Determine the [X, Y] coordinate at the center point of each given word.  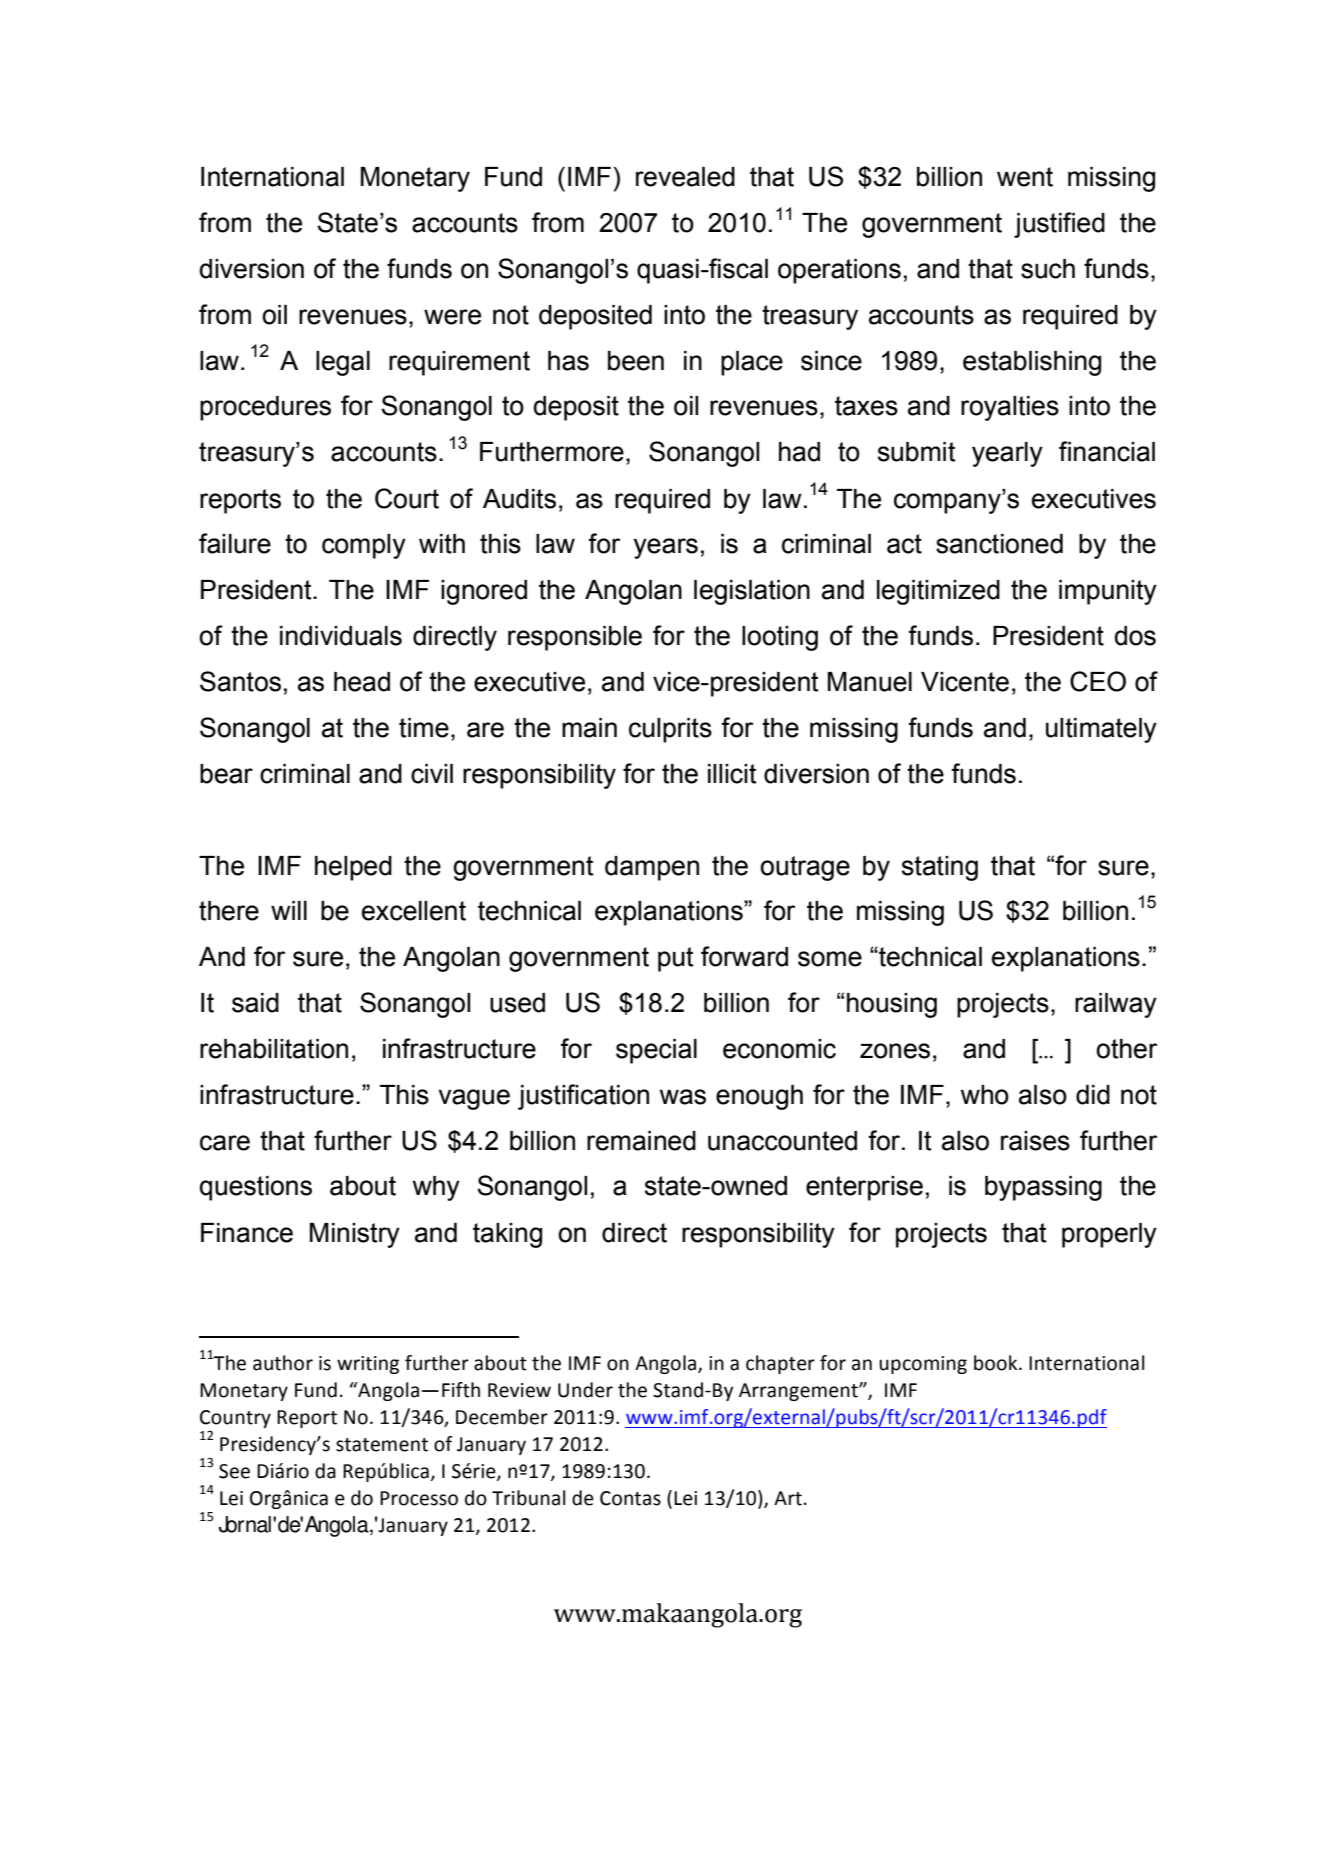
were [452, 317]
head [362, 682]
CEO [1098, 681]
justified [1059, 225]
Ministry [355, 1235]
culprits [670, 730]
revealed [685, 177]
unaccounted [782, 1141]
